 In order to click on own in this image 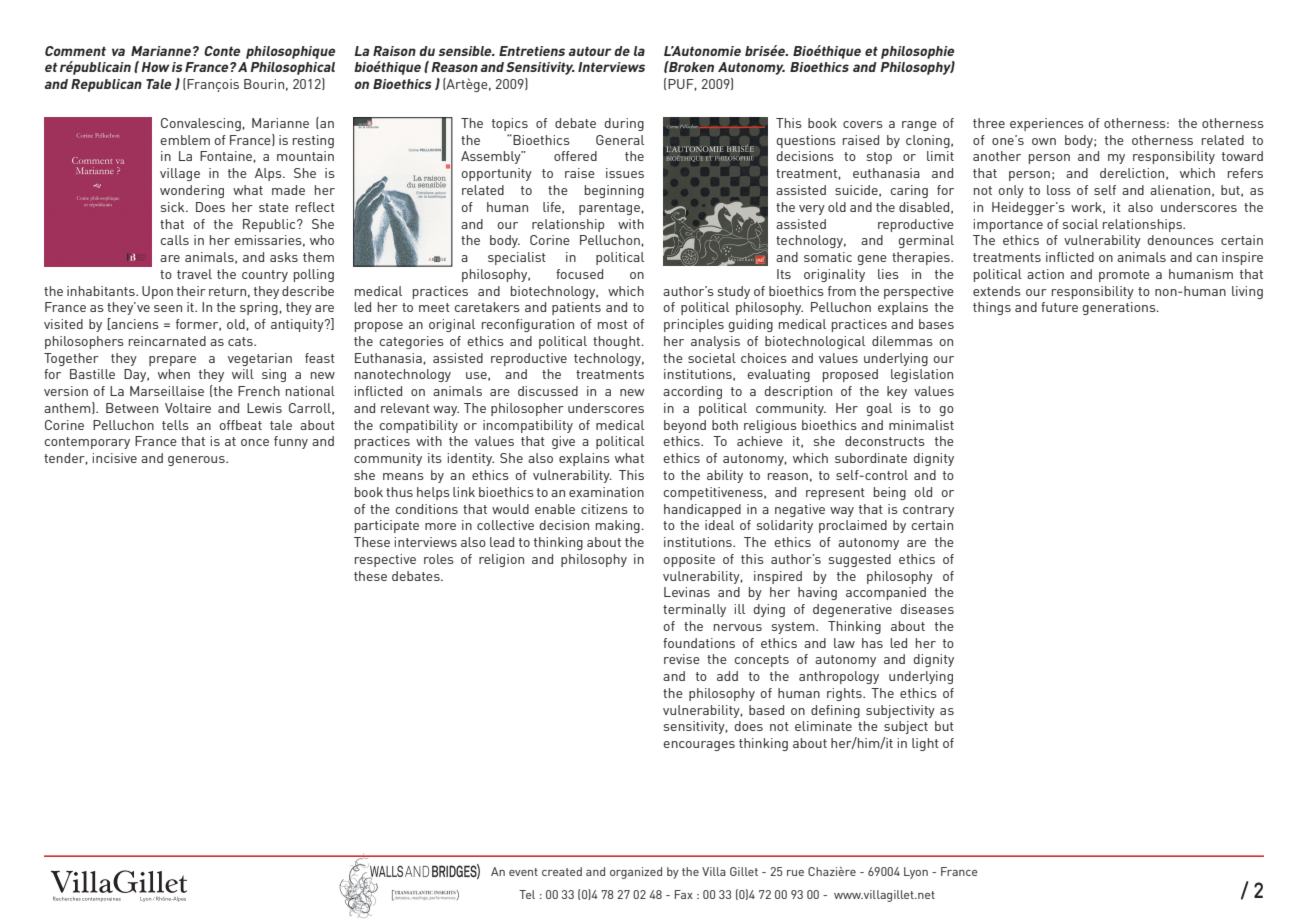, I will do `click(1044, 141)`.
